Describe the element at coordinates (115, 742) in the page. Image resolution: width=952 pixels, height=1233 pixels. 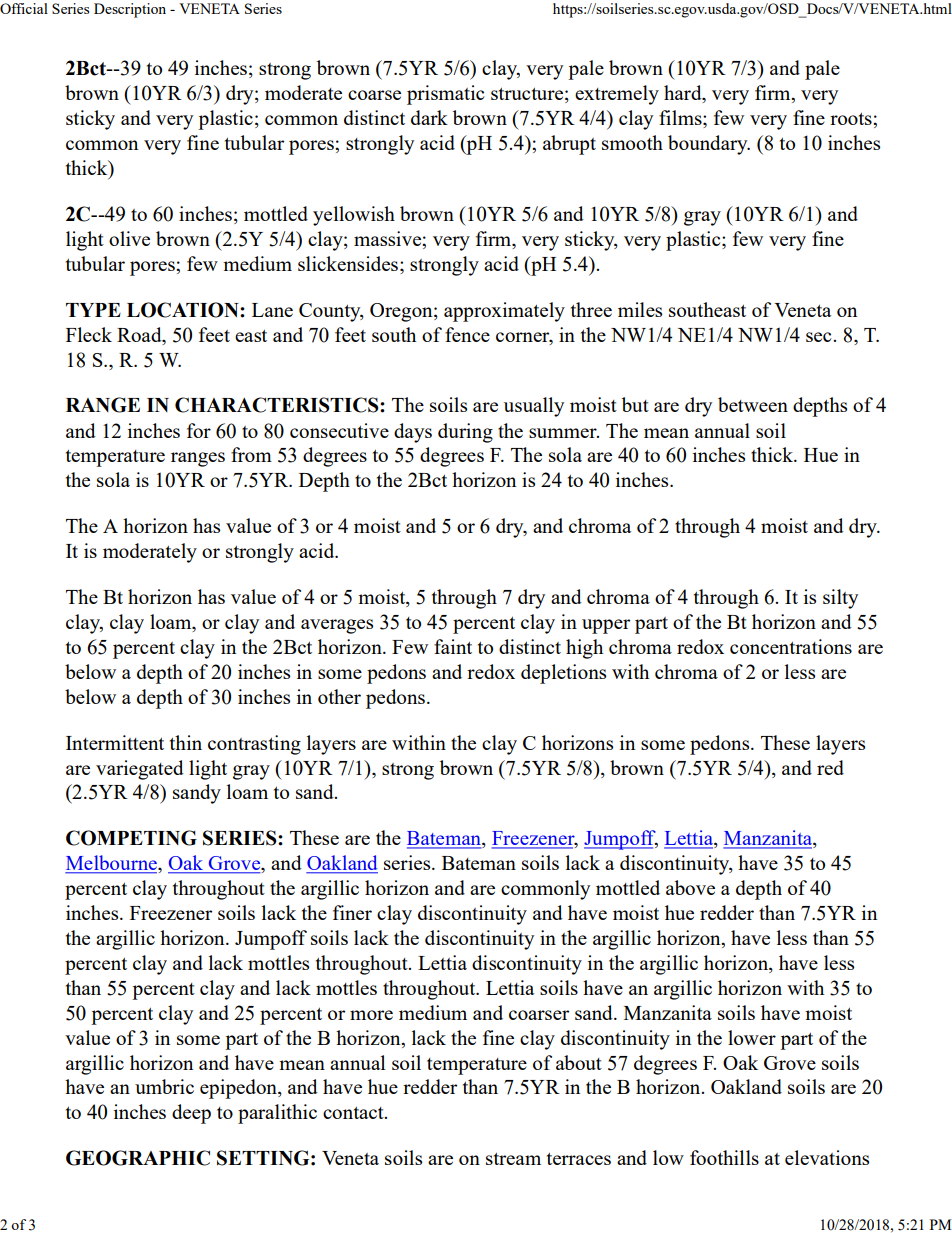
I see `Intermittent` at that location.
